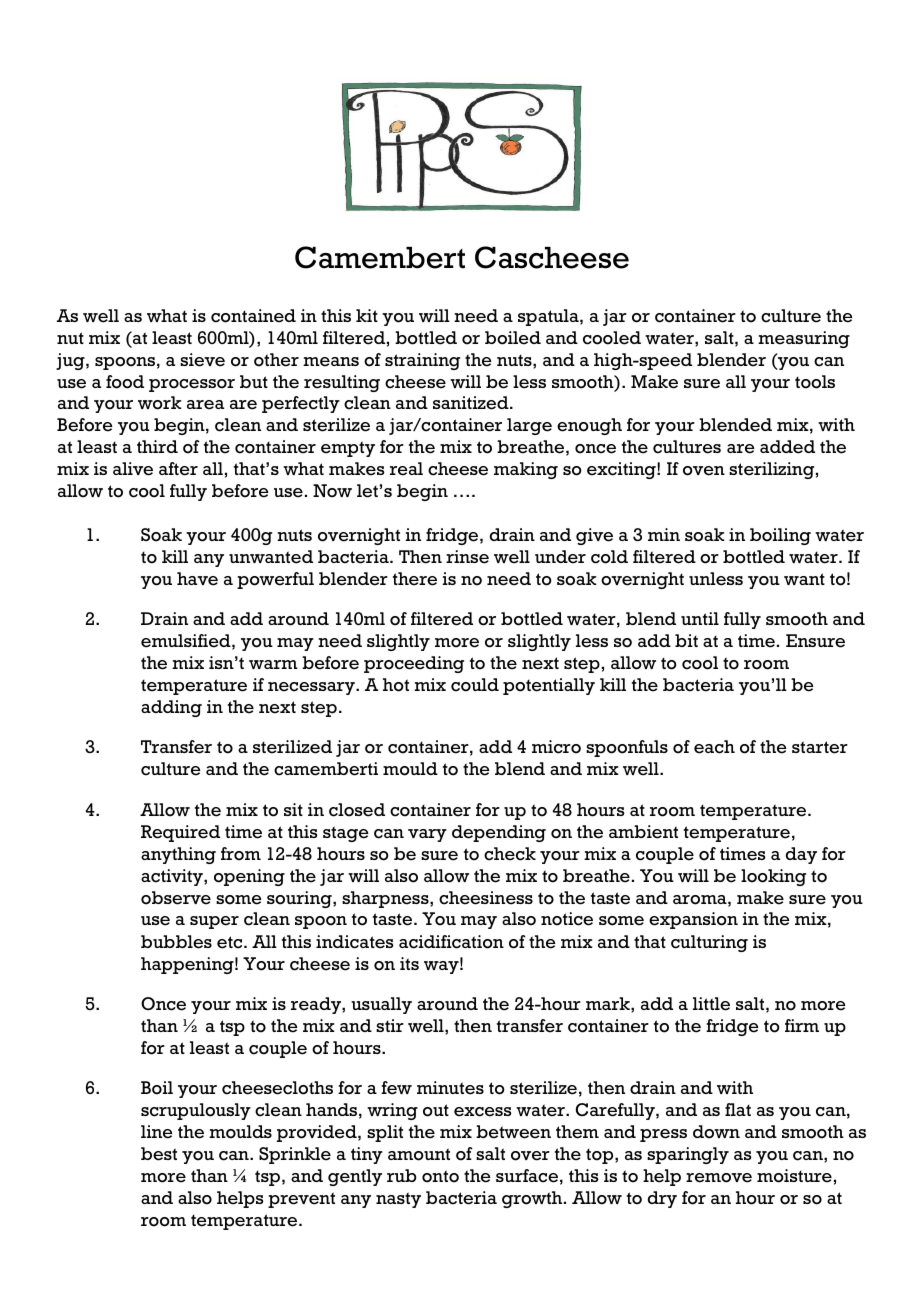 Image resolution: width=924 pixels, height=1309 pixels. What do you see at coordinates (422, 361) in the screenshot?
I see `straining` at bounding box center [422, 361].
